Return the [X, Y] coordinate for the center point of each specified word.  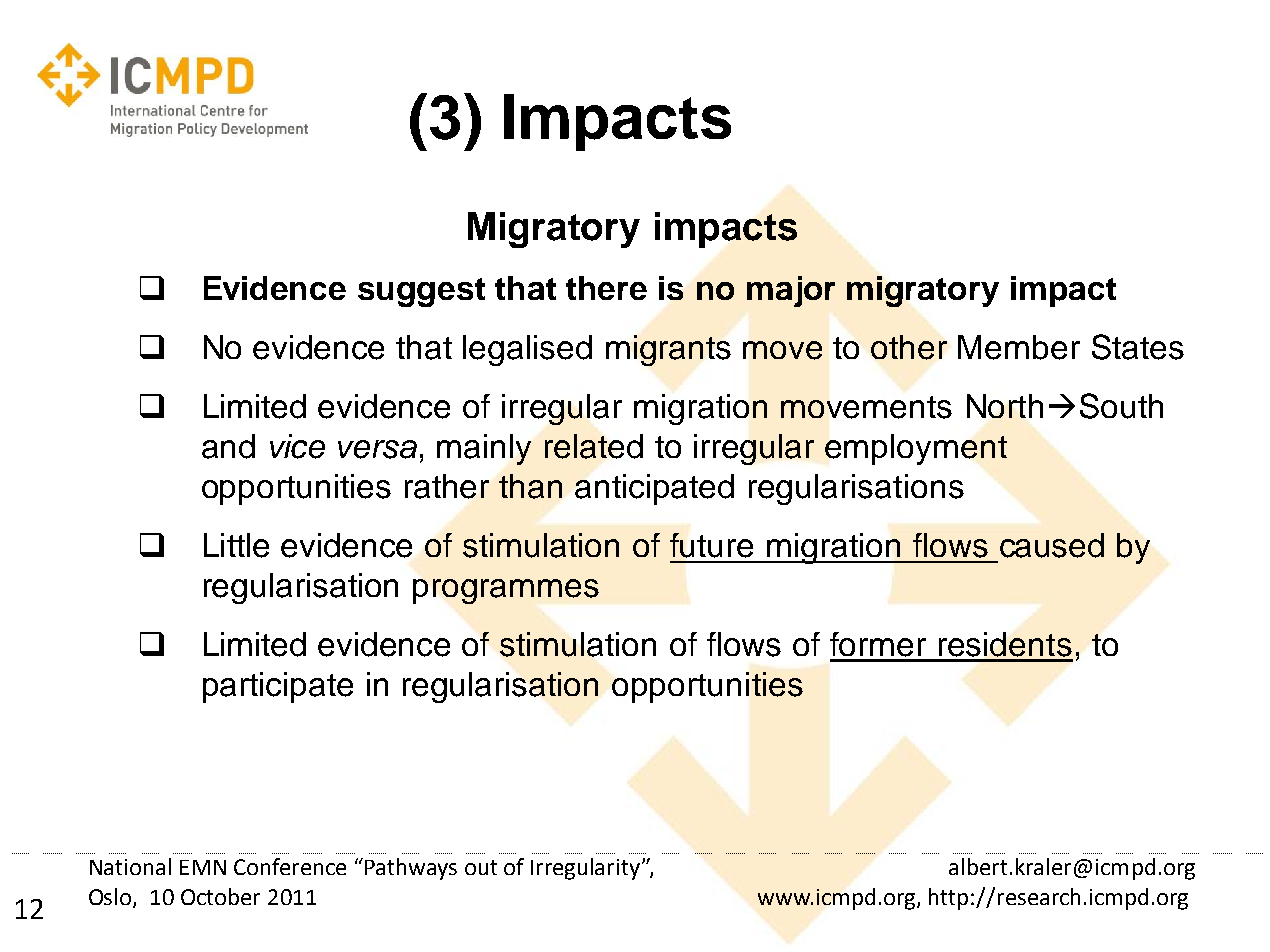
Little [236, 545]
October [220, 896]
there [606, 288]
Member [1019, 347]
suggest [421, 292]
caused [1052, 545]
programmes [506, 591]
